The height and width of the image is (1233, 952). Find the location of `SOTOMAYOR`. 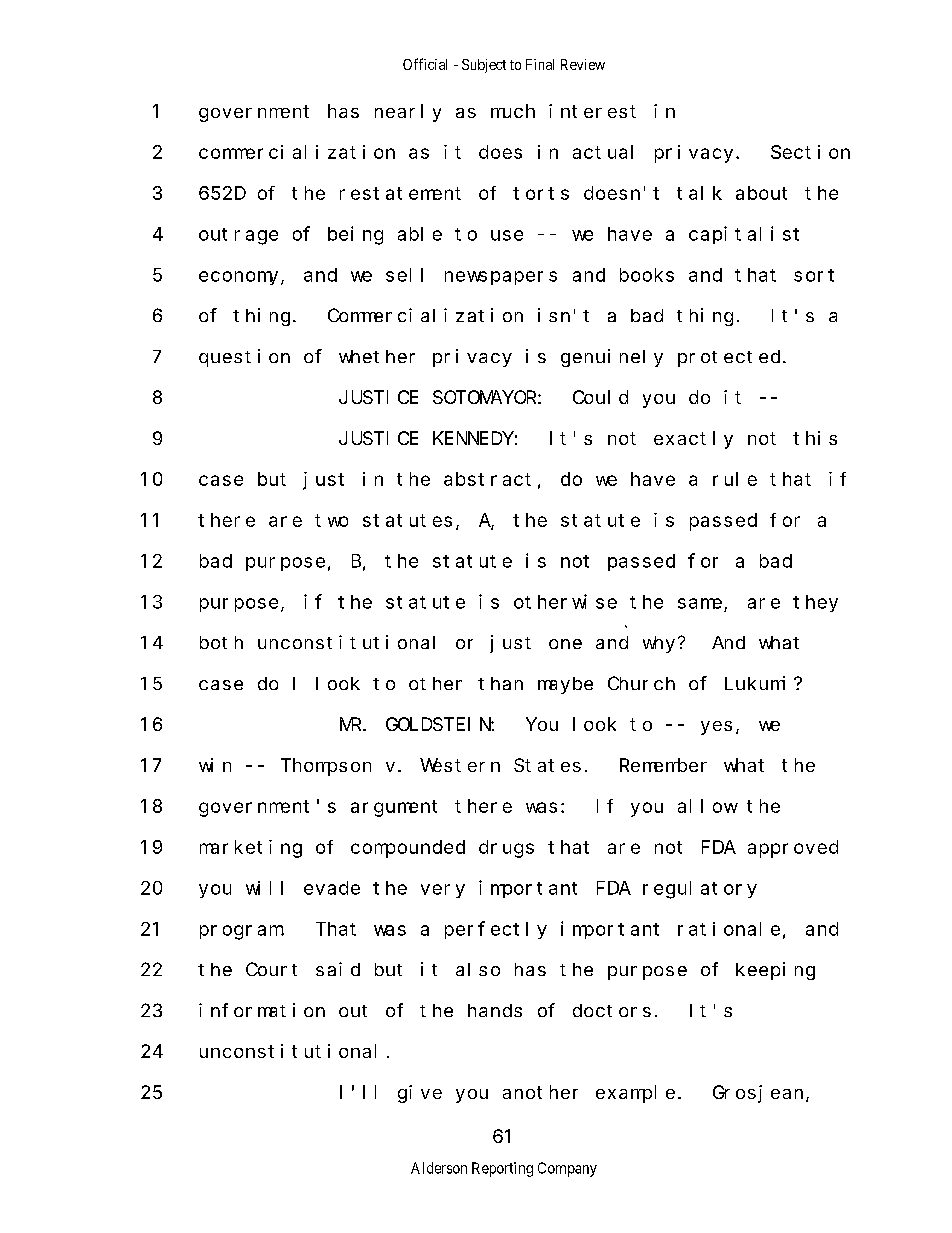

SOTOMAYOR is located at coordinates (484, 397).
